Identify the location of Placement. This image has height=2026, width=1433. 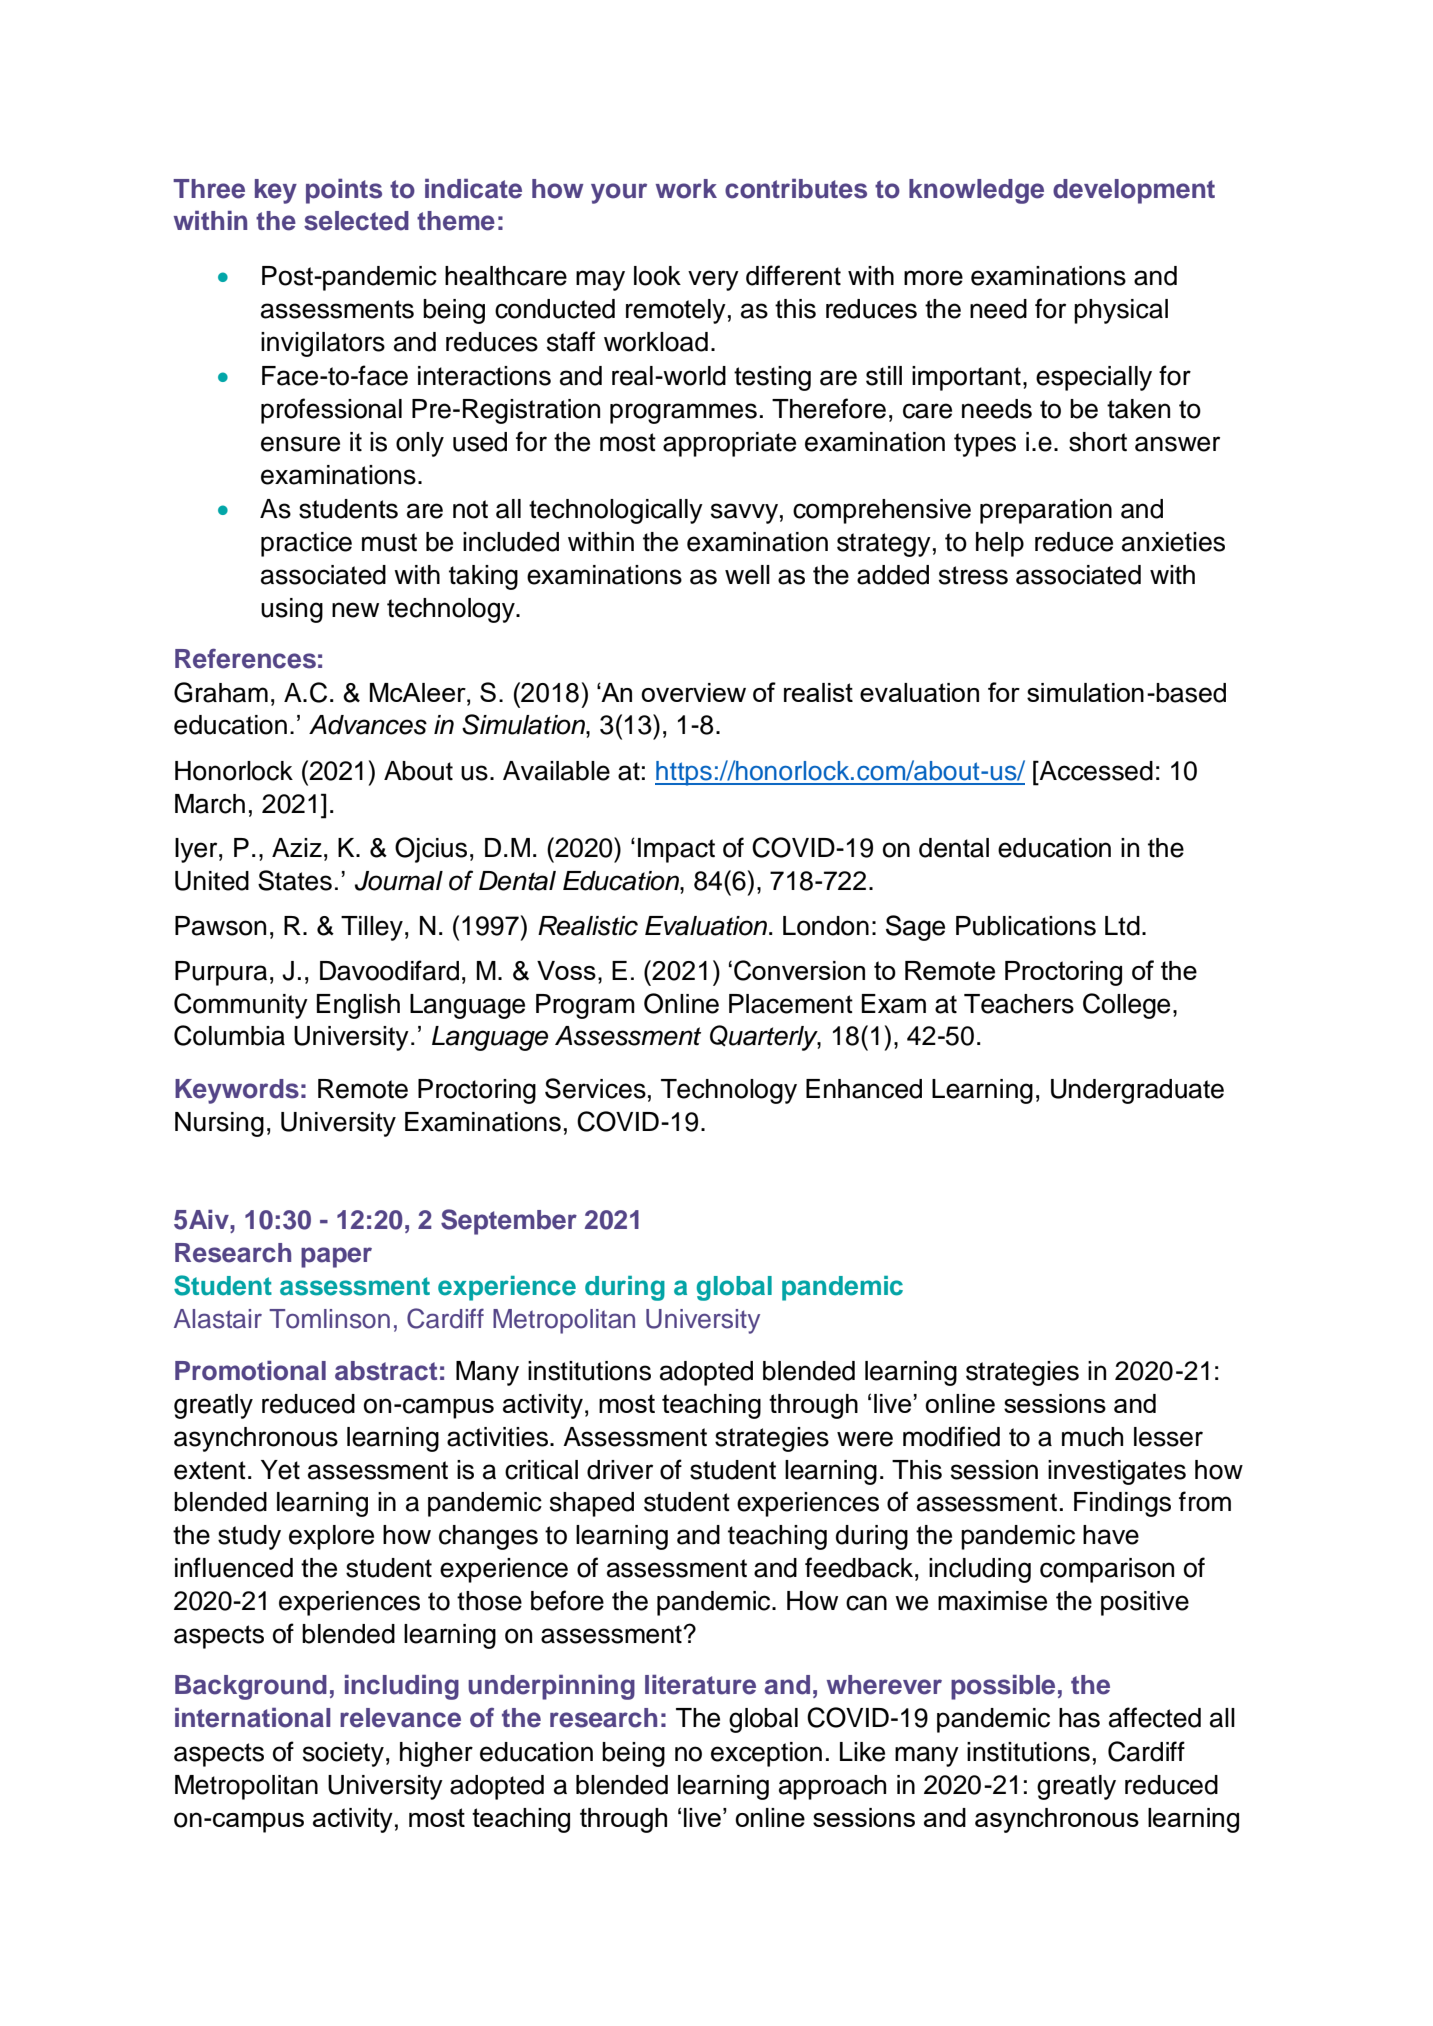
(791, 1004).
